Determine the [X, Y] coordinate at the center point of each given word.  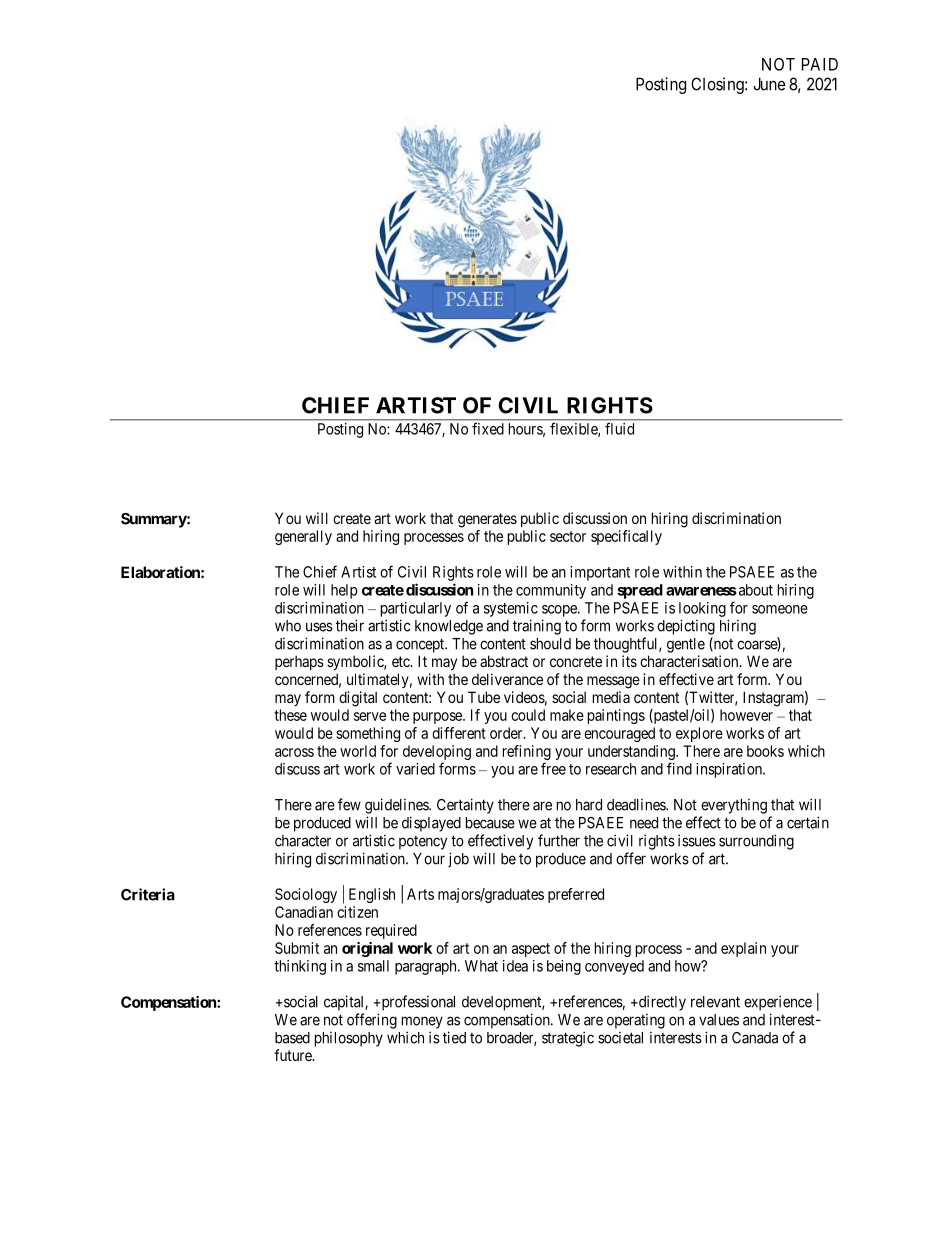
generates [487, 520]
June [769, 84]
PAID [820, 64]
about [754, 590]
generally [303, 537]
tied [454, 1037]
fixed [488, 429]
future [294, 1055]
